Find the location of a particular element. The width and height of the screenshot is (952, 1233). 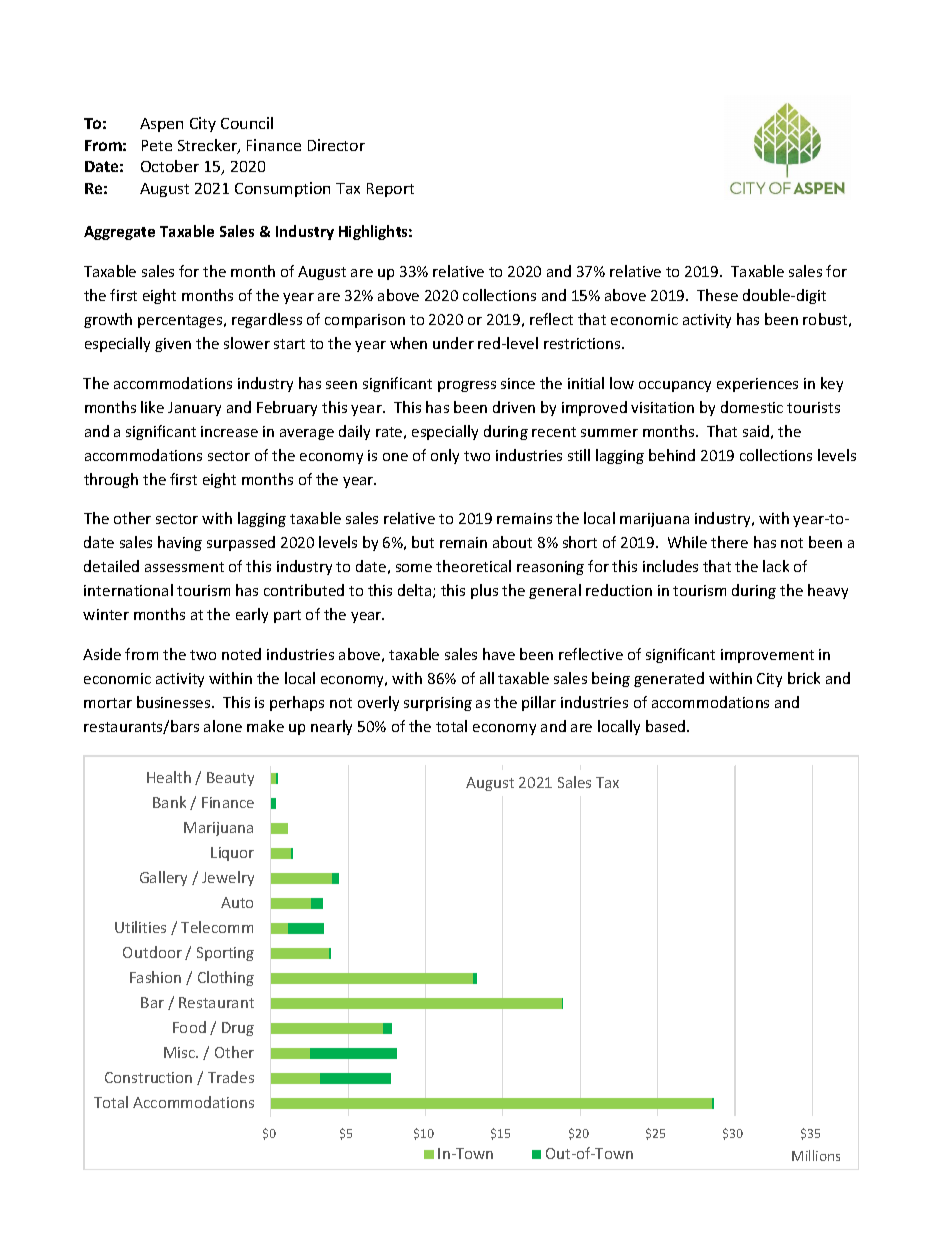

only is located at coordinates (445, 456).
